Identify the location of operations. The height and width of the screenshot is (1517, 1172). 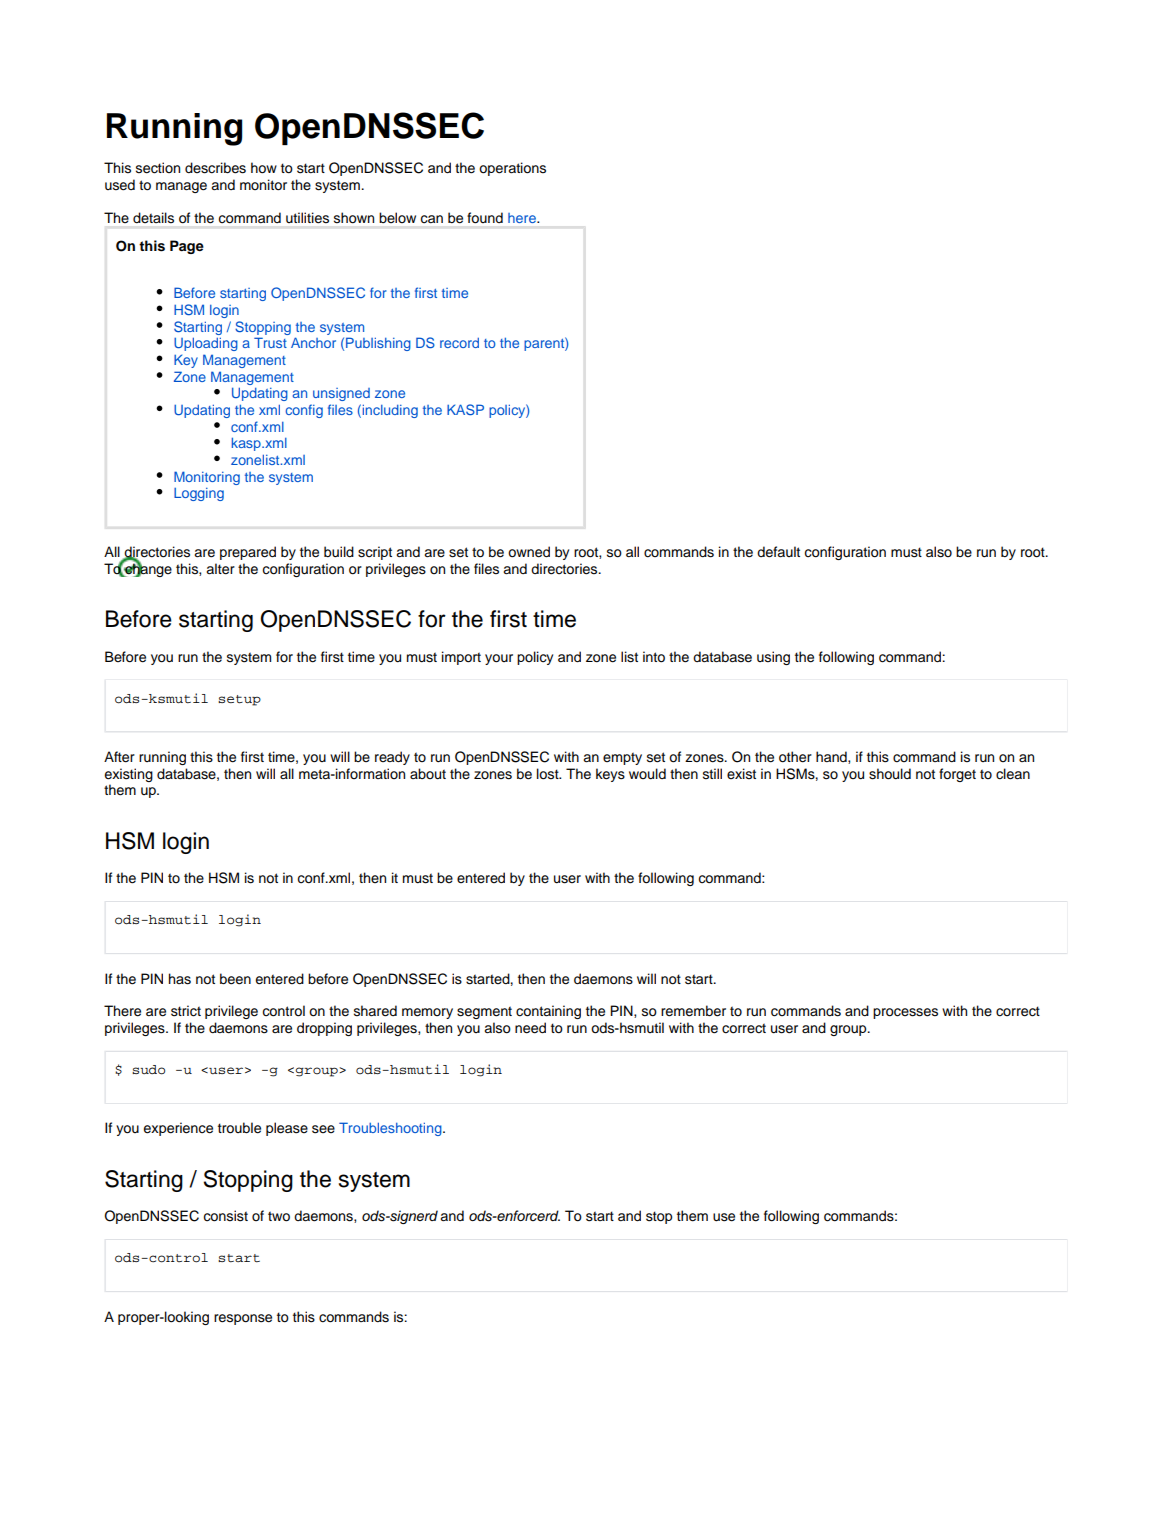
(512, 169).
